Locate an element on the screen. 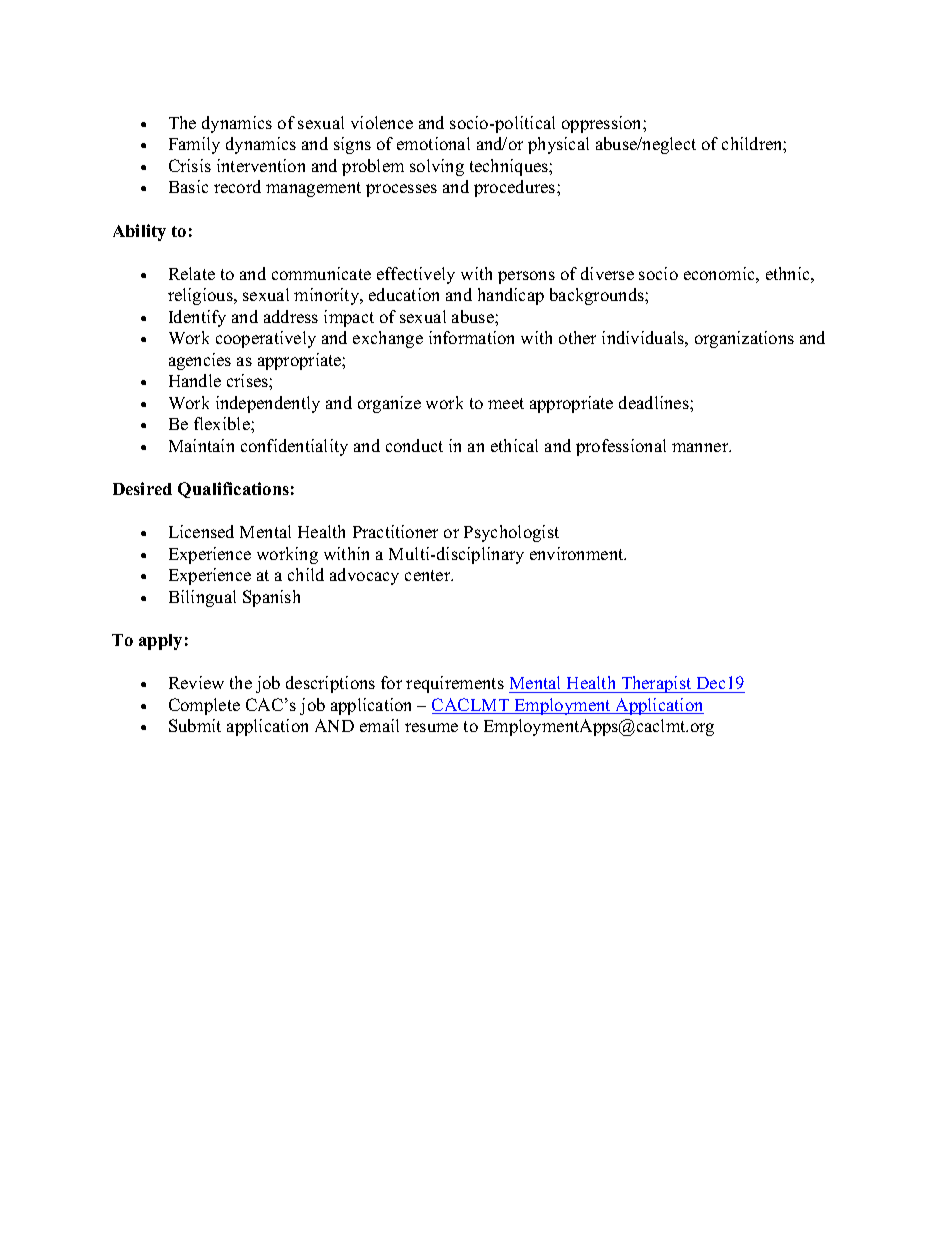  flexible is located at coordinates (223, 423).
